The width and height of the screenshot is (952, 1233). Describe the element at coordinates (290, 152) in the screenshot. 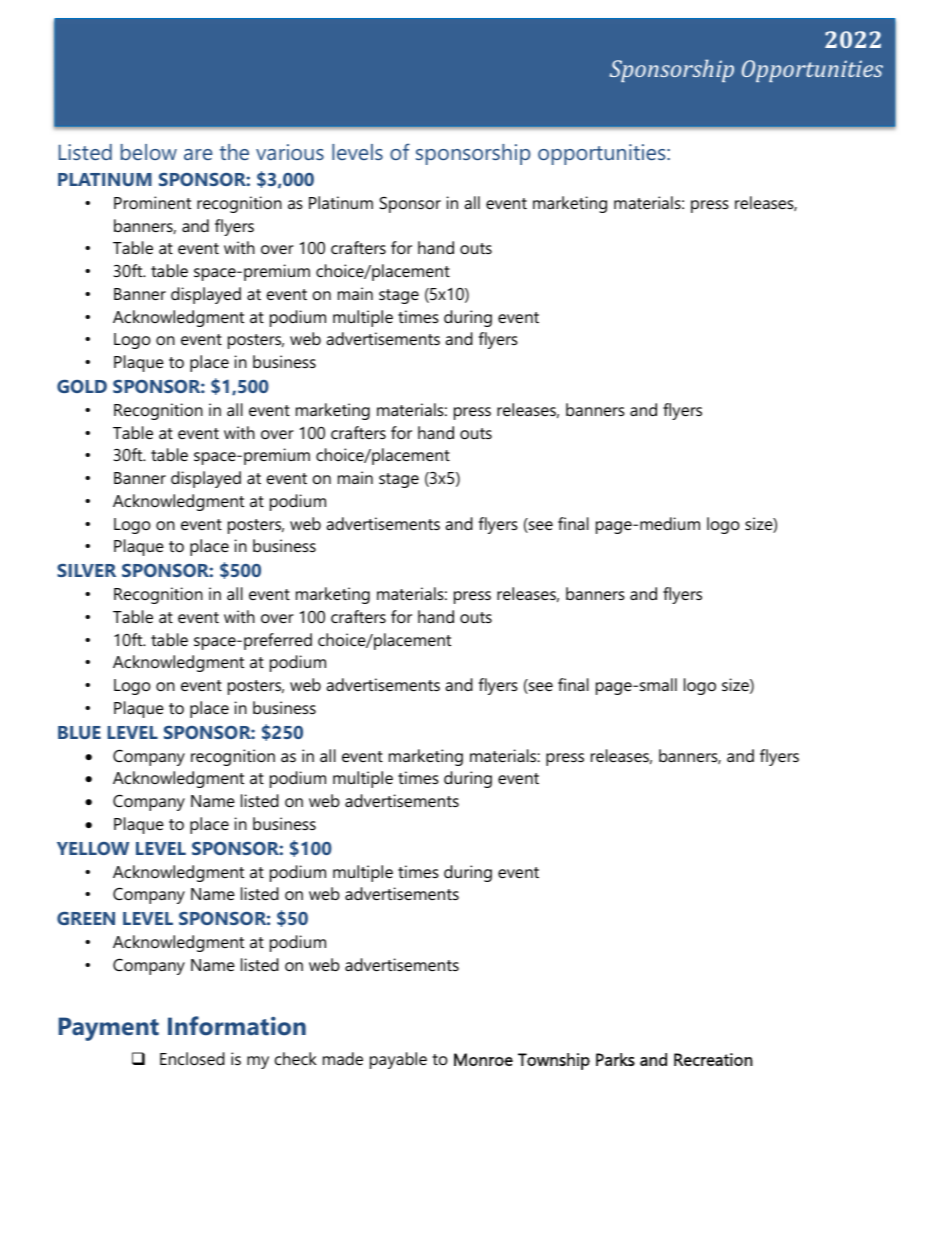

I see `various` at that location.
